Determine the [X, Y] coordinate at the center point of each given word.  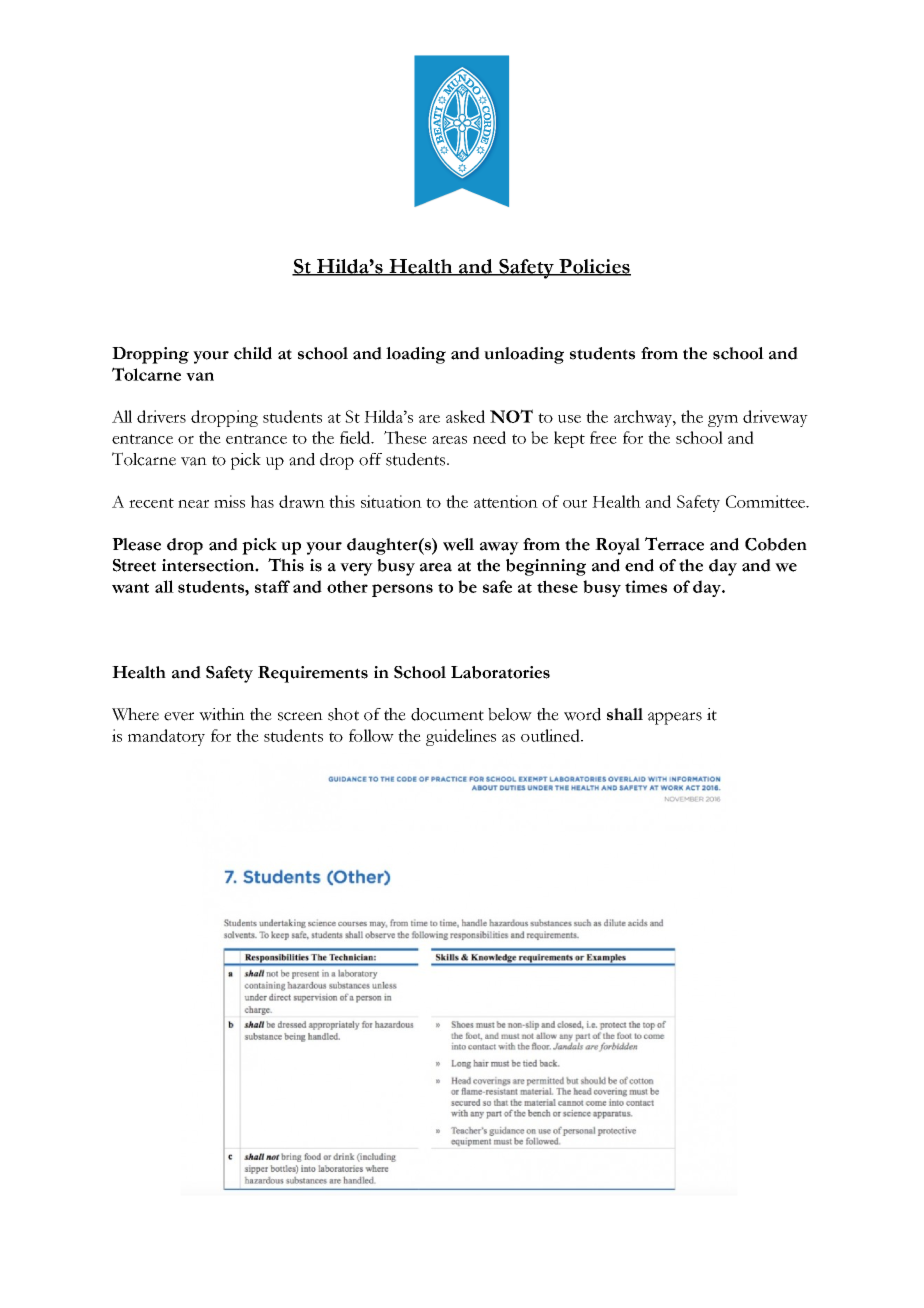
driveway [775, 418]
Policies [594, 267]
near [193, 504]
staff [272, 586]
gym [723, 421]
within [222, 714]
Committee [766, 501]
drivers [161, 416]
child [253, 353]
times [646, 586]
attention [506, 501]
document [447, 714]
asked [465, 416]
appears [675, 718]
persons [402, 590]
